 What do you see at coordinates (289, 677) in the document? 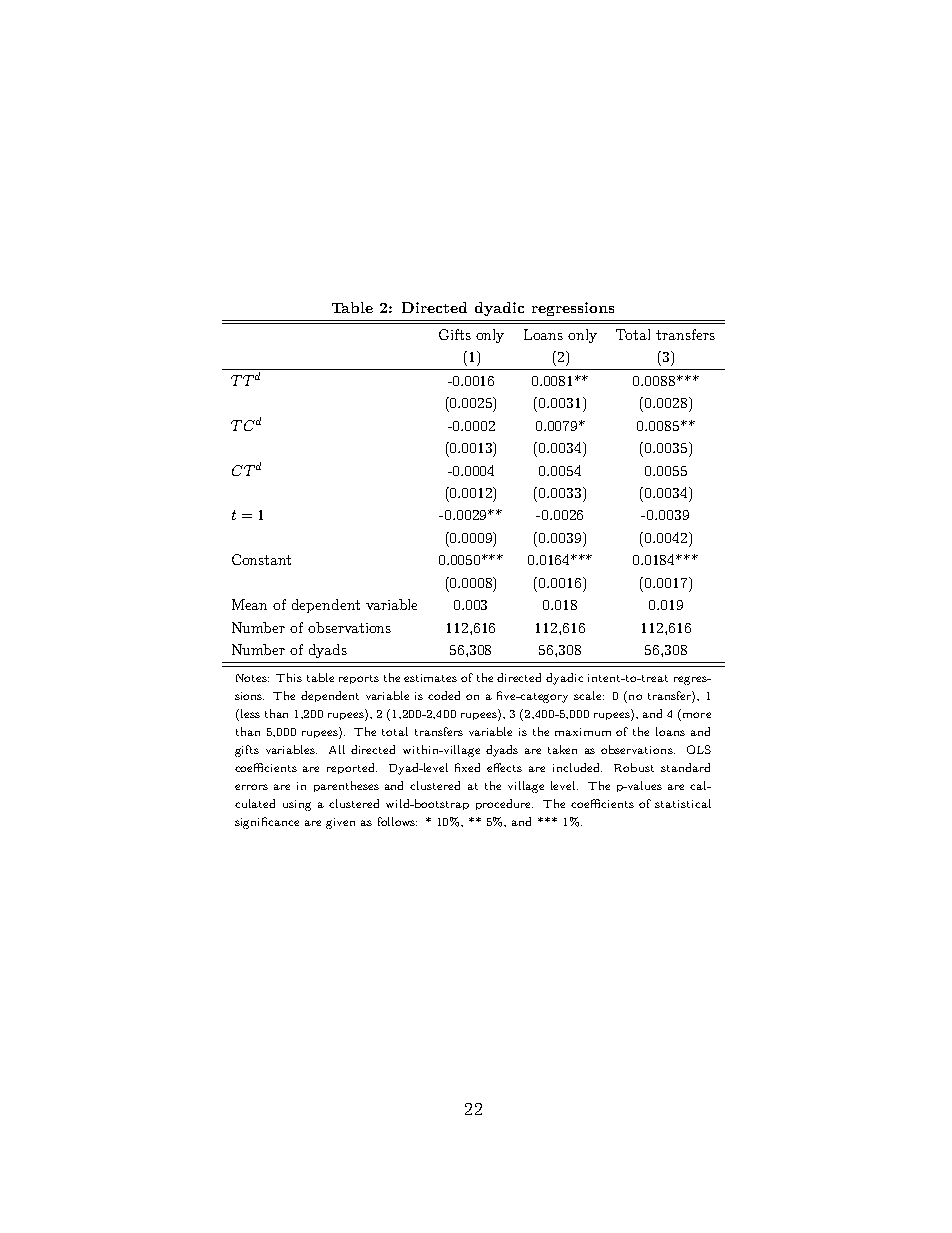
I see `This` at bounding box center [289, 677].
